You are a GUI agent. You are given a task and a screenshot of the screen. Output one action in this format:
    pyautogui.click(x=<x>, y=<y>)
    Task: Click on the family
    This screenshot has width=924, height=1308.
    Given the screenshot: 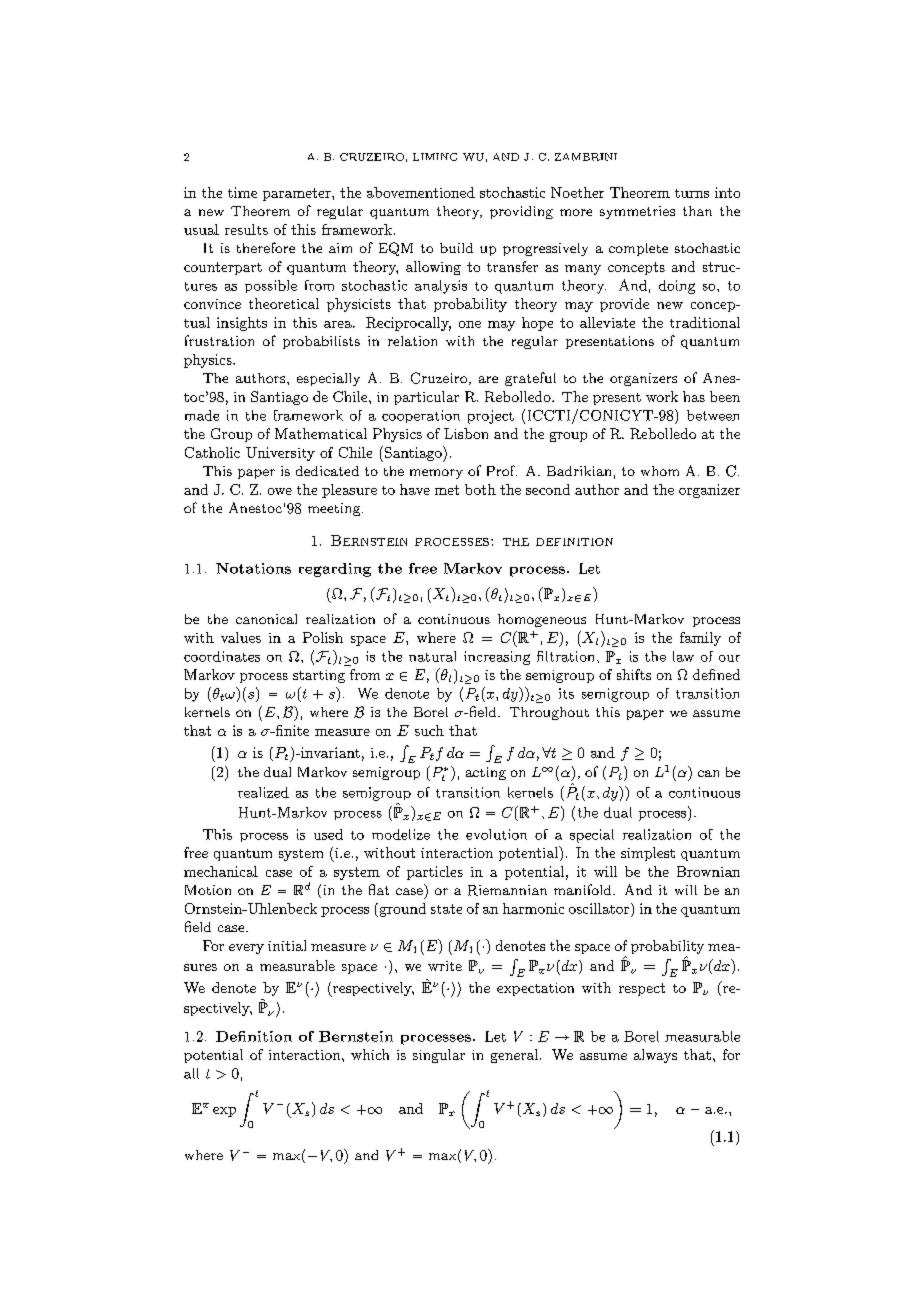 What is the action you would take?
    pyautogui.click(x=700, y=639)
